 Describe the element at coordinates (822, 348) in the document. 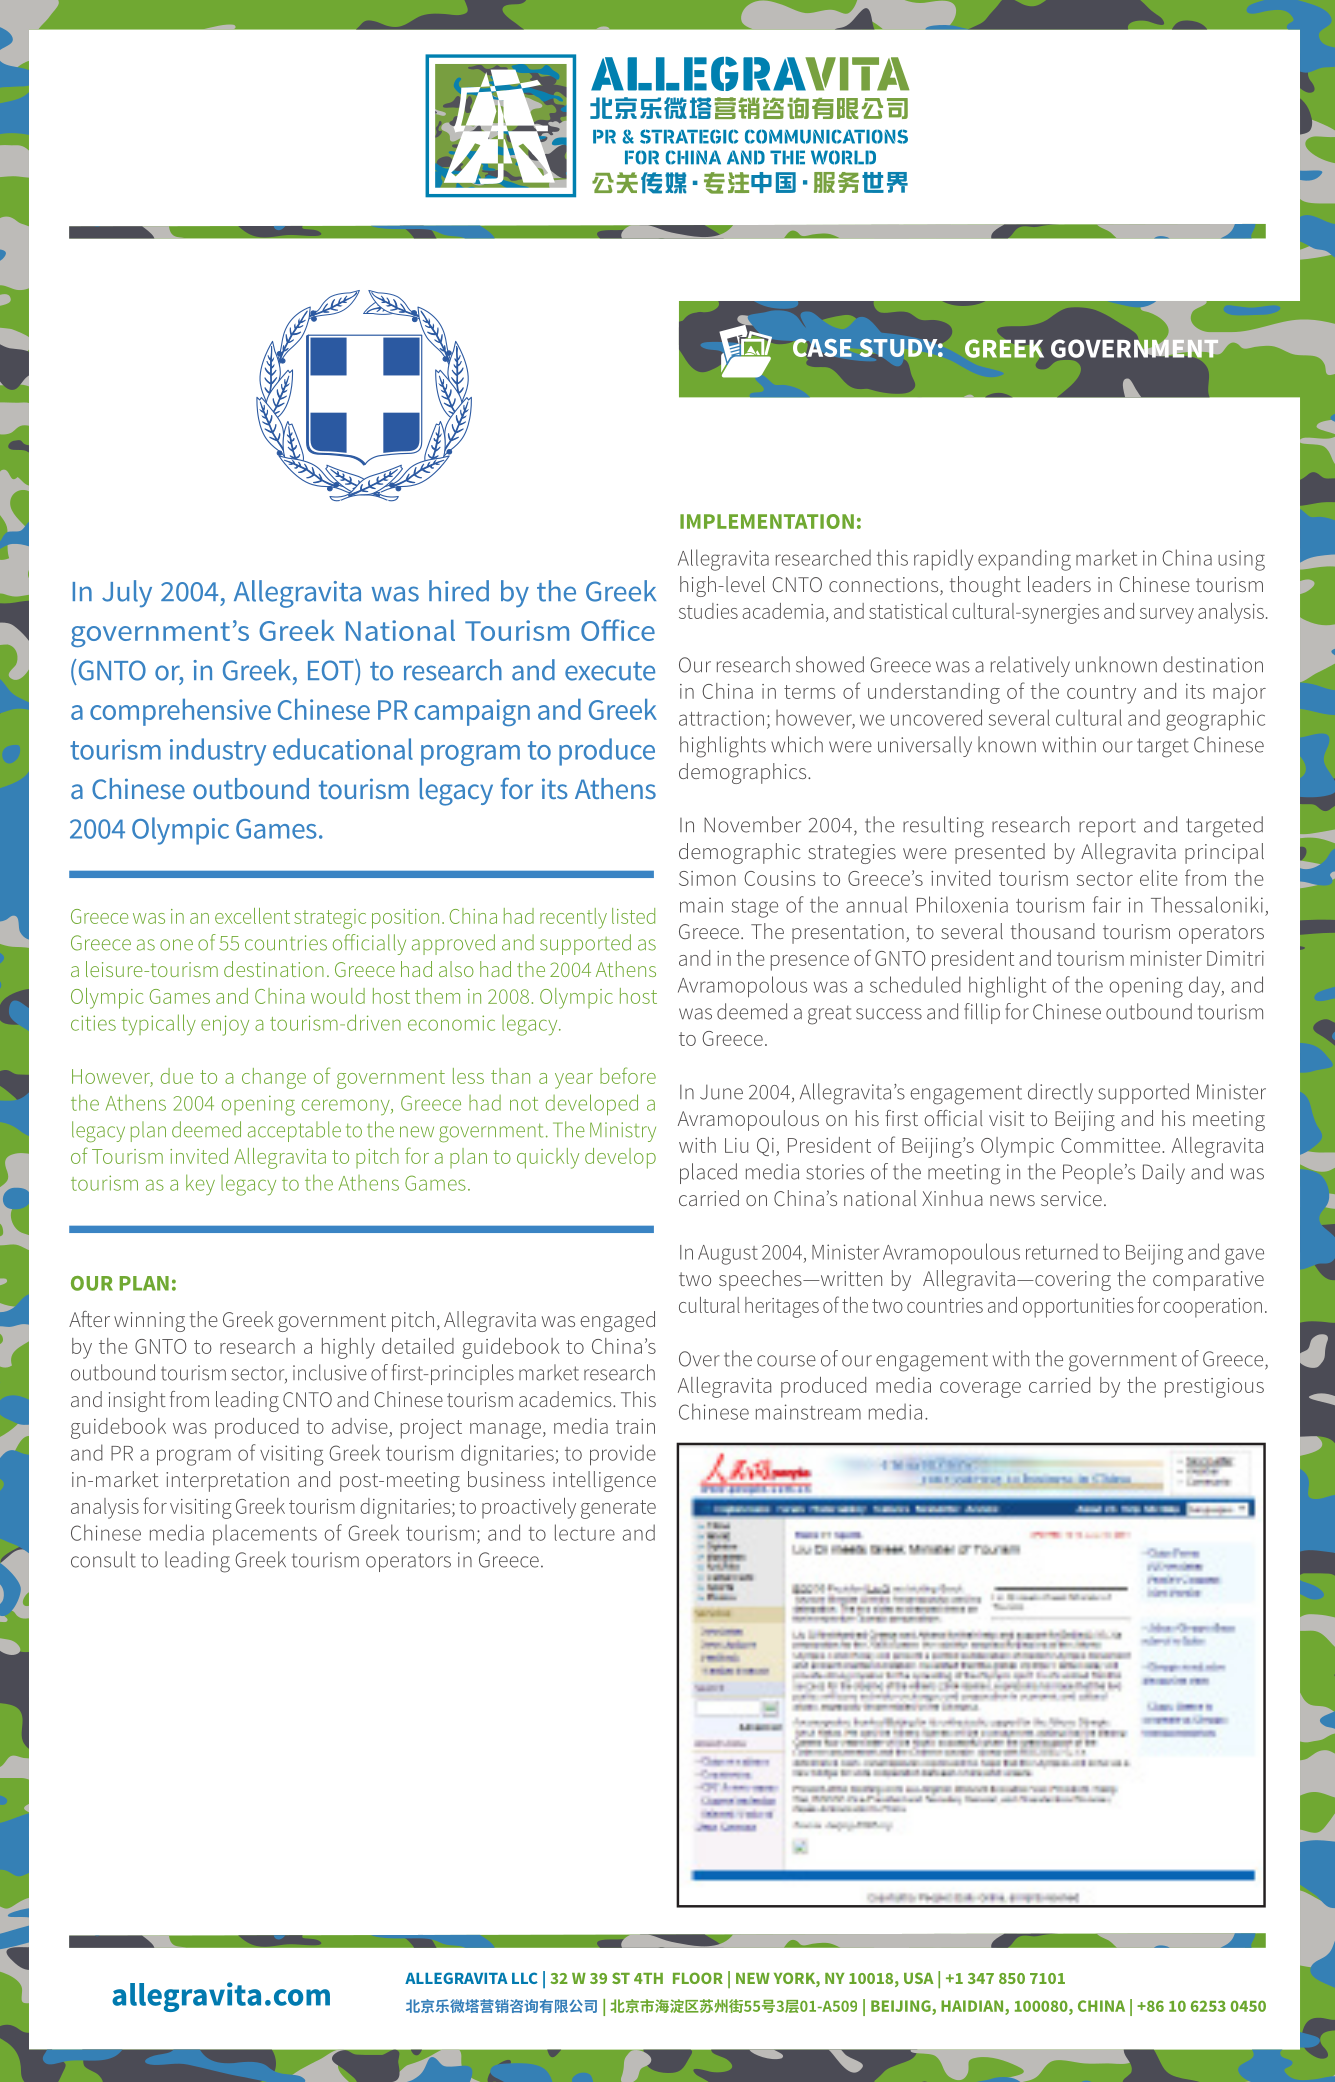

I see `CASE` at that location.
